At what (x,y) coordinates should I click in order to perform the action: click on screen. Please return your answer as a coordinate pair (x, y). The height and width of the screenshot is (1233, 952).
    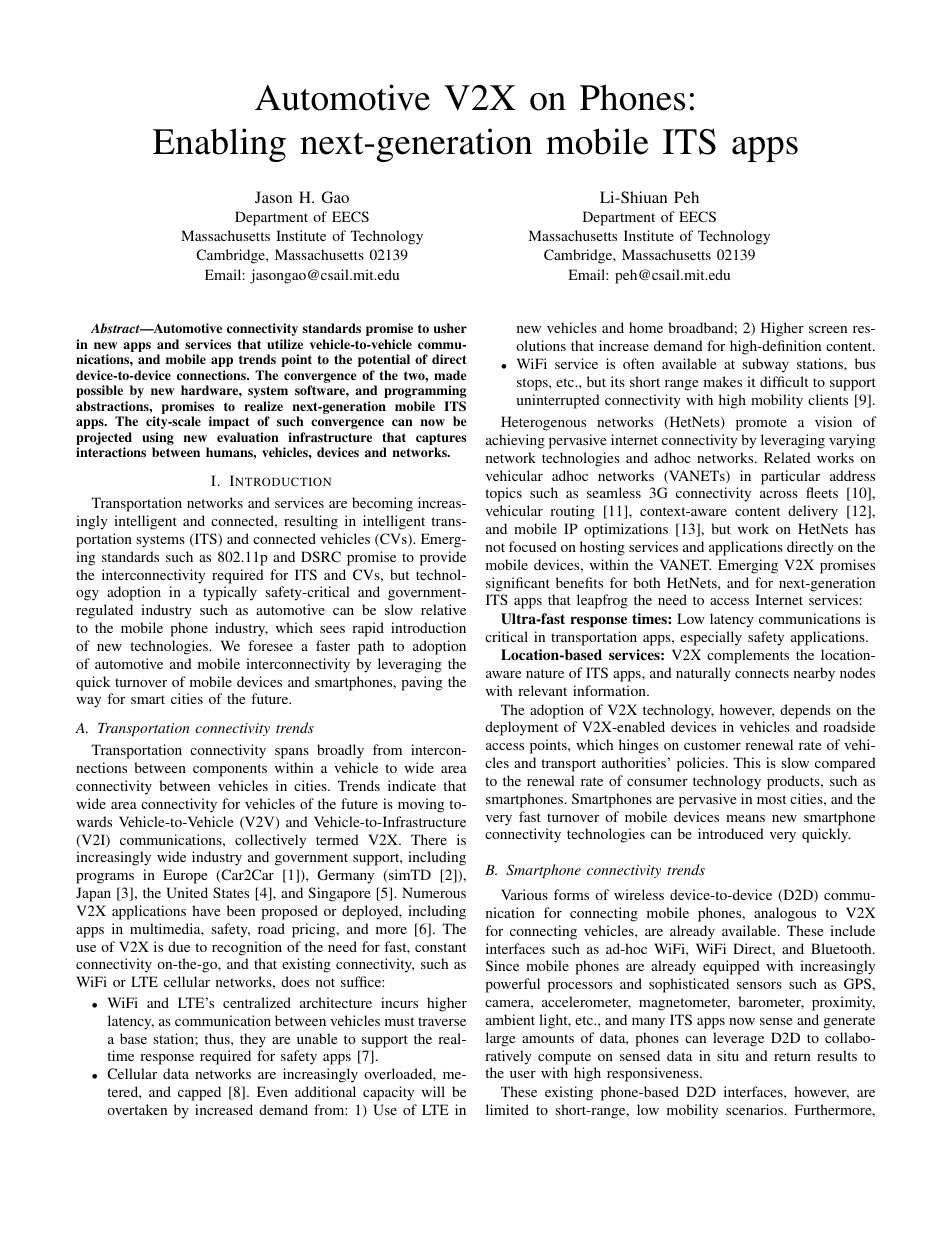
    Looking at the image, I should click on (828, 329).
